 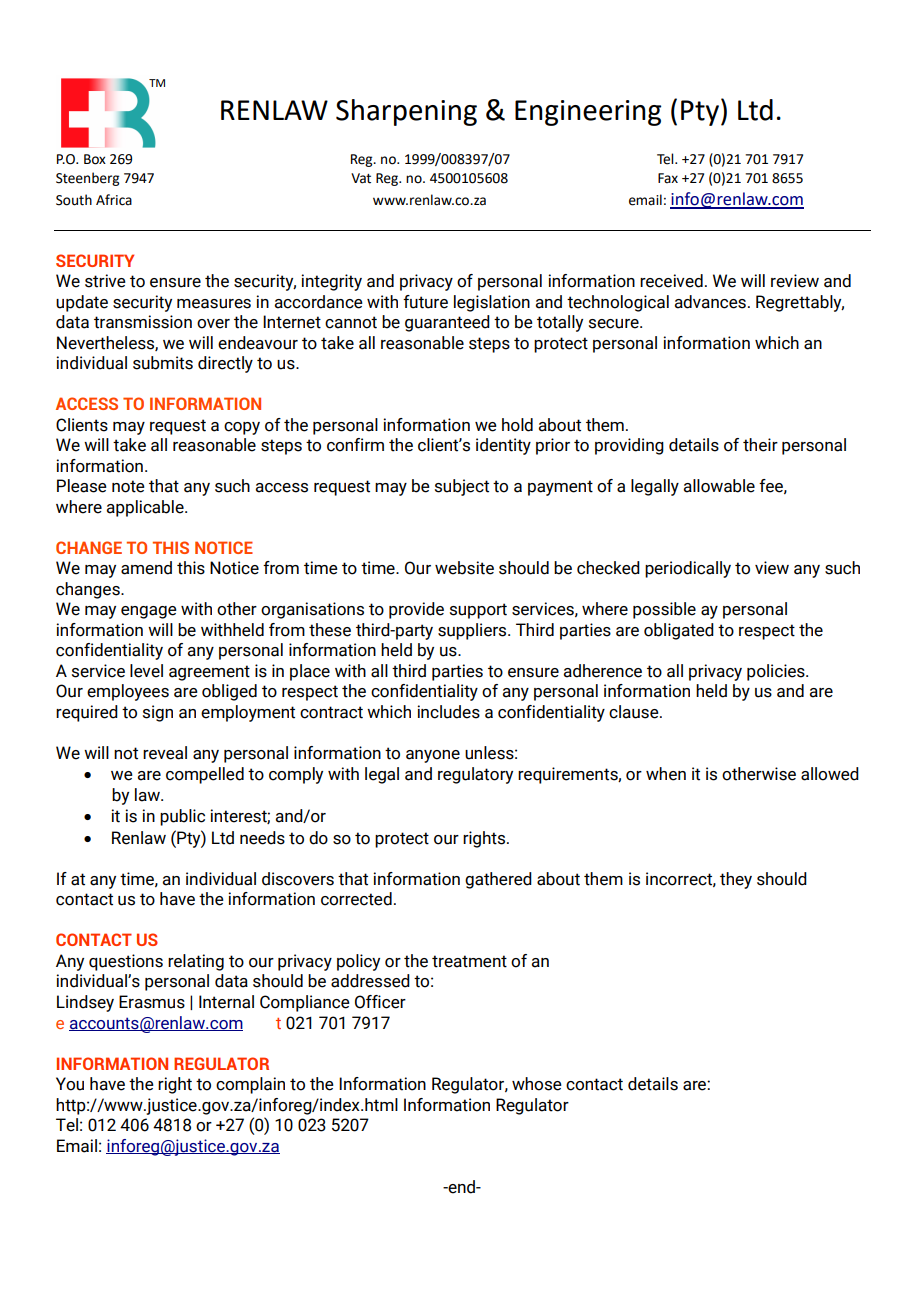 I want to click on whose, so click(x=537, y=1084).
